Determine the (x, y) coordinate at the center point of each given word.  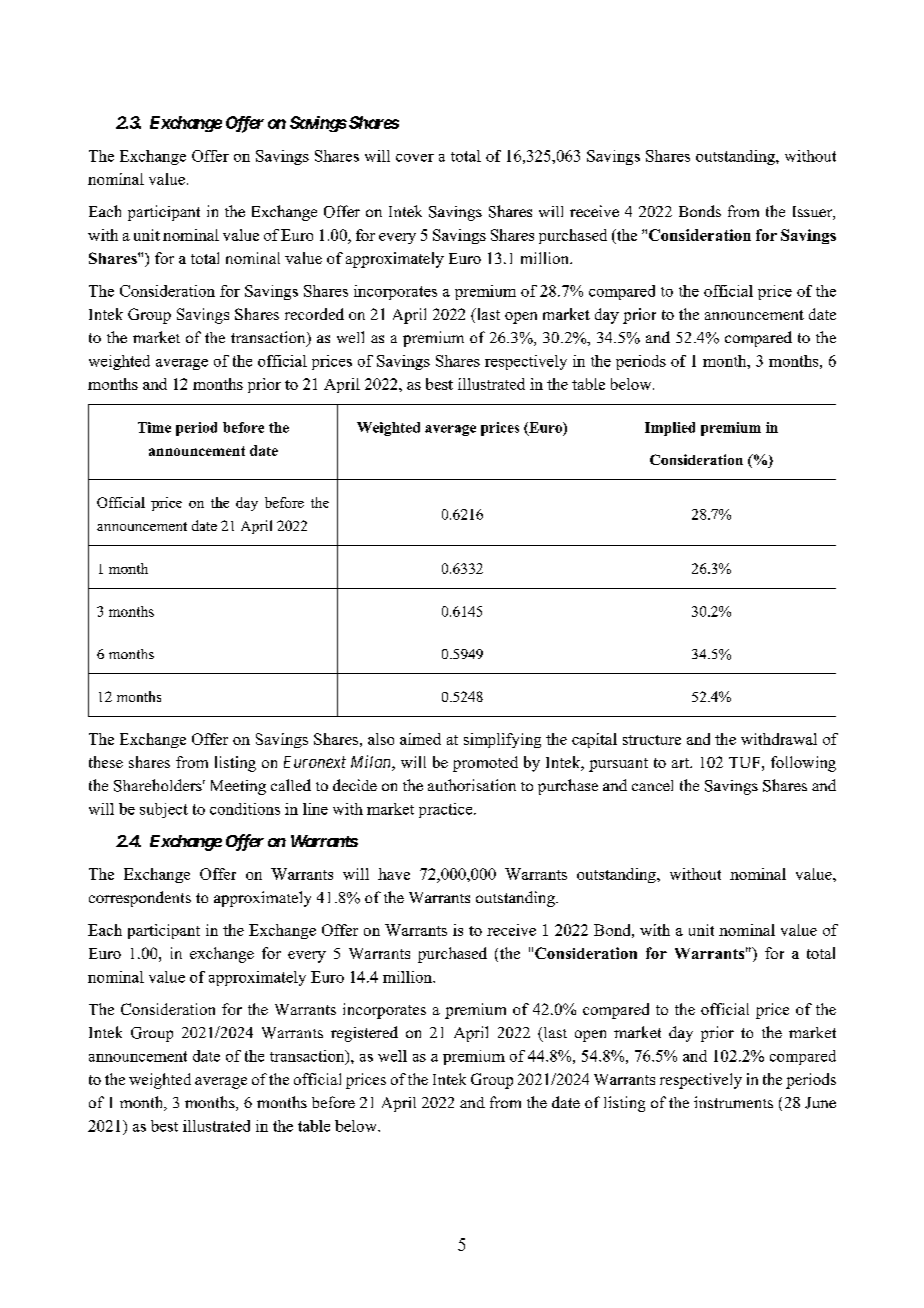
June (820, 1103)
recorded (314, 314)
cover (415, 158)
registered (364, 1034)
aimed (420, 739)
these (106, 762)
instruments (733, 1102)
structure (652, 740)
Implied (670, 429)
